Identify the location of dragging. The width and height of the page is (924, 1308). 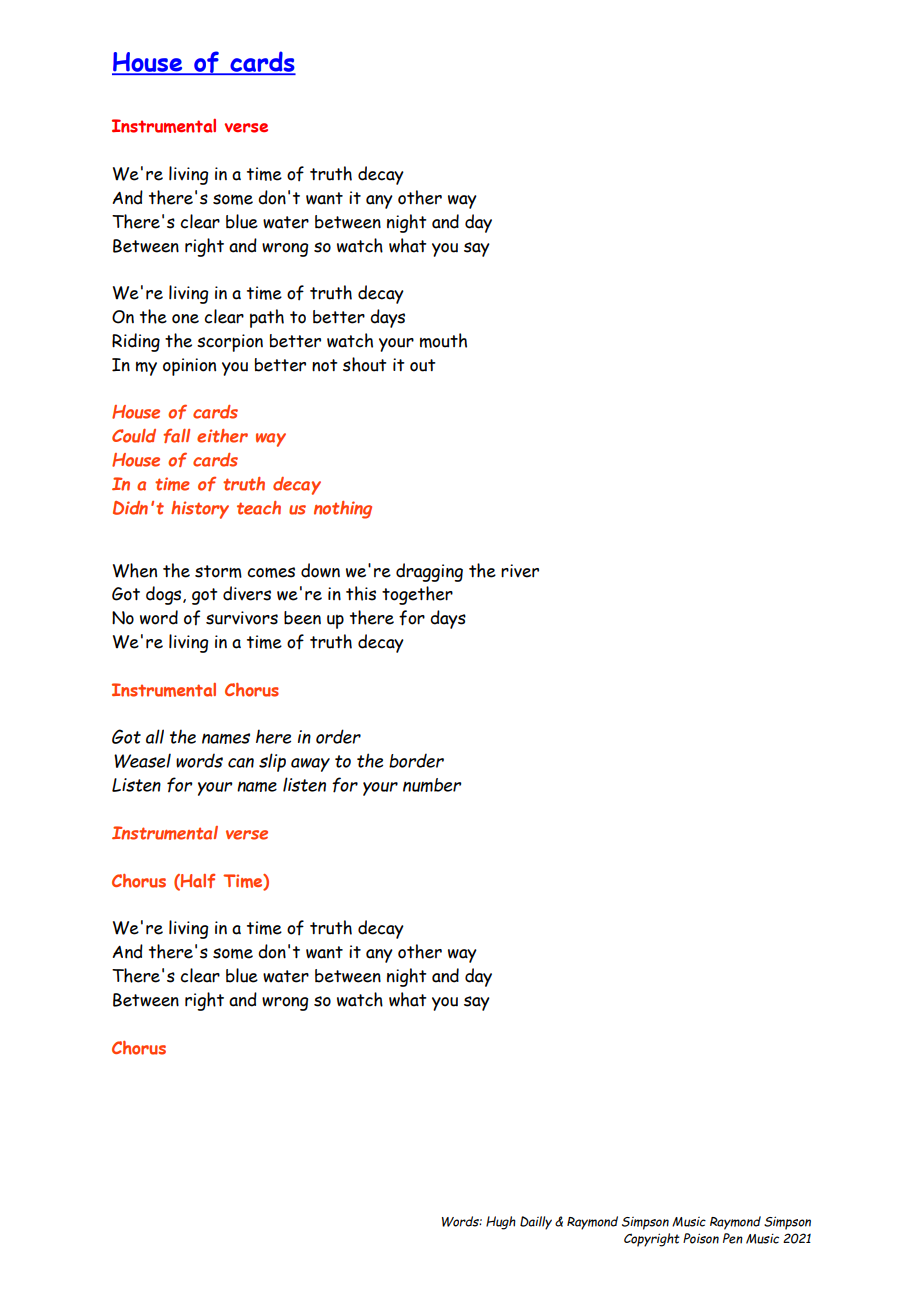
(429, 572).
